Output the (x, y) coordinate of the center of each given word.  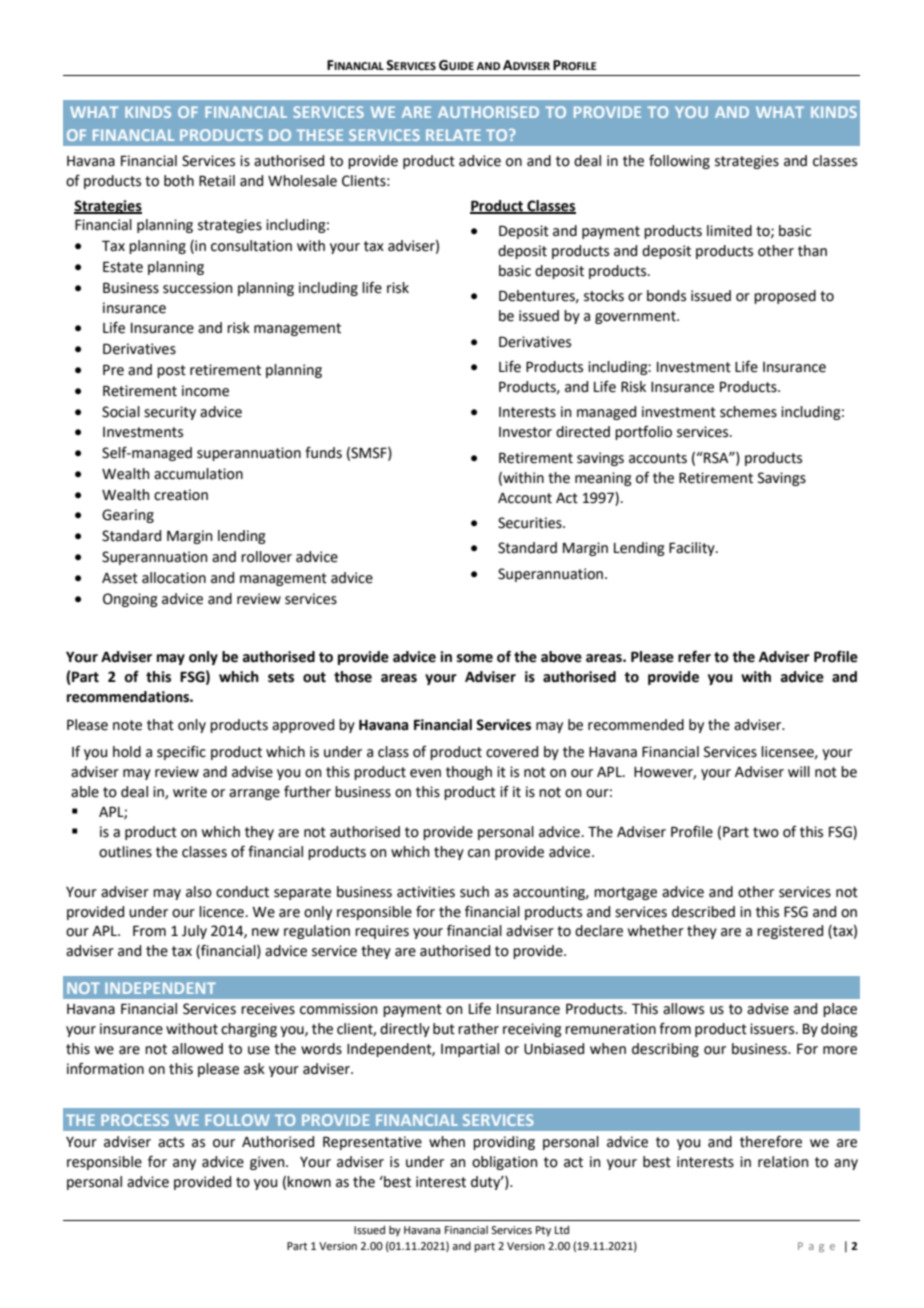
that (160, 725)
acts (171, 1142)
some (475, 658)
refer (694, 656)
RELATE (453, 135)
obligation (504, 1163)
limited (729, 231)
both (179, 181)
